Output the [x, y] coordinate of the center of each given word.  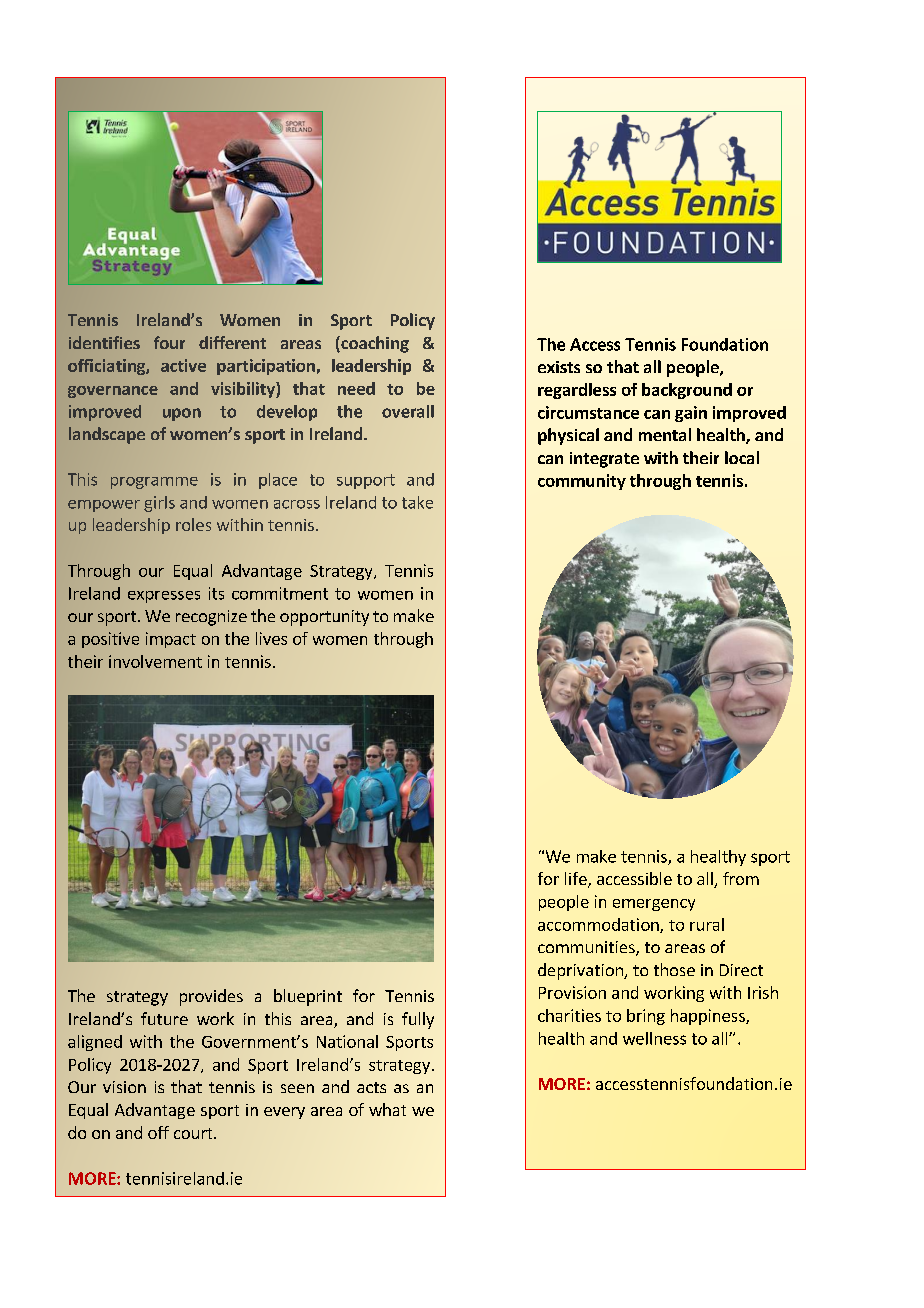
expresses [164, 597]
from [741, 878]
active [183, 365]
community [582, 482]
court [194, 1133]
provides [211, 997]
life [577, 880]
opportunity [324, 618]
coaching [374, 344]
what [387, 1109]
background [687, 391]
